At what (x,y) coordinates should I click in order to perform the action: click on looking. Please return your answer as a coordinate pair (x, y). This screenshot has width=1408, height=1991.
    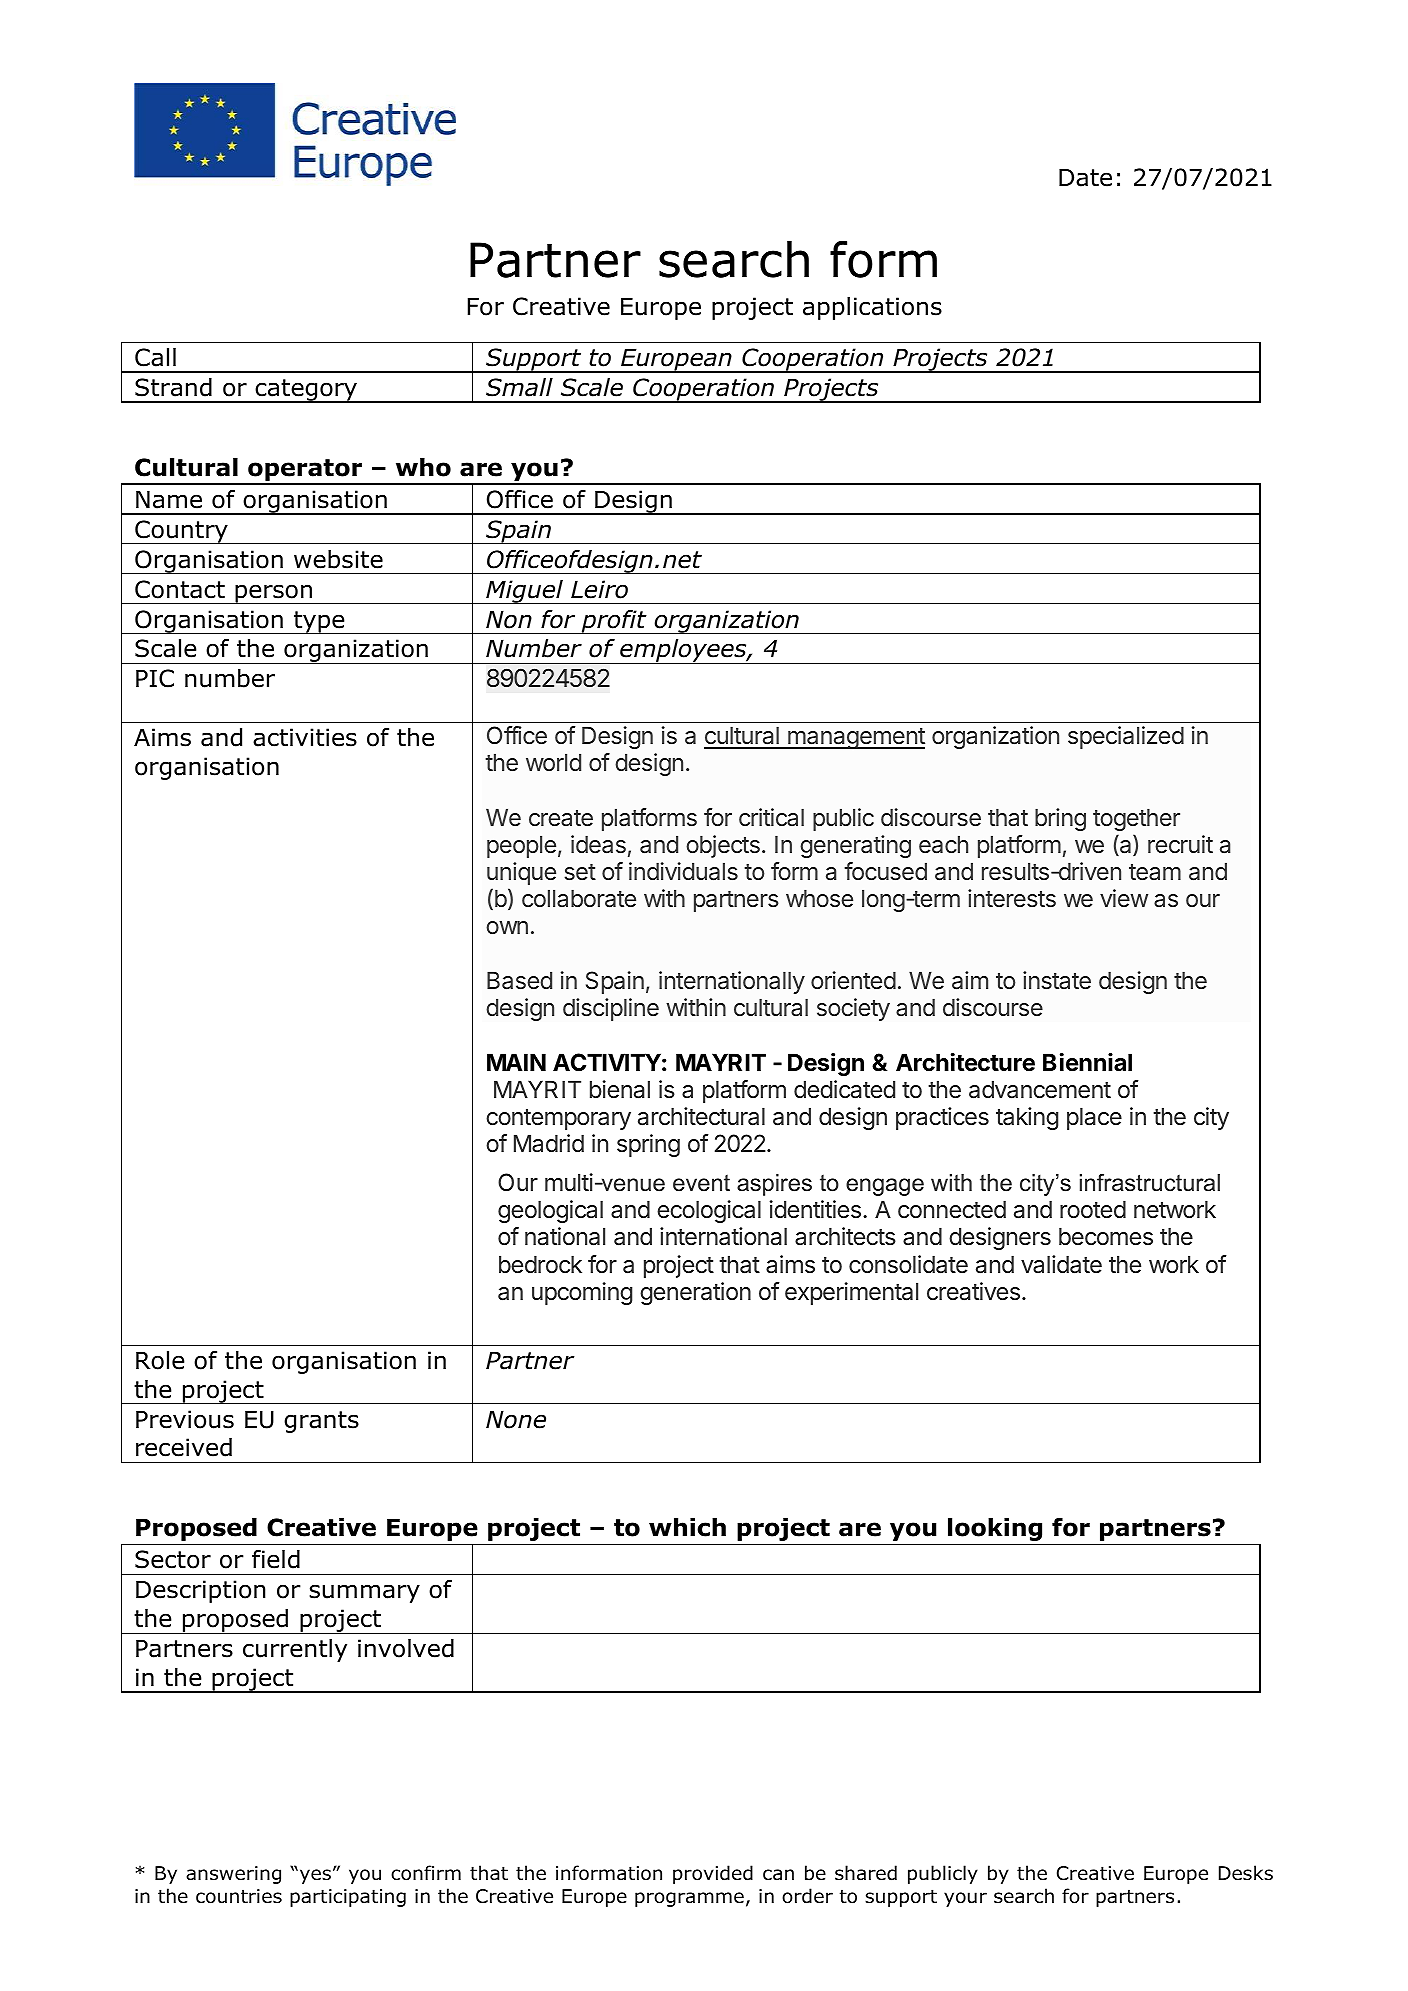
    Looking at the image, I should click on (995, 1529).
